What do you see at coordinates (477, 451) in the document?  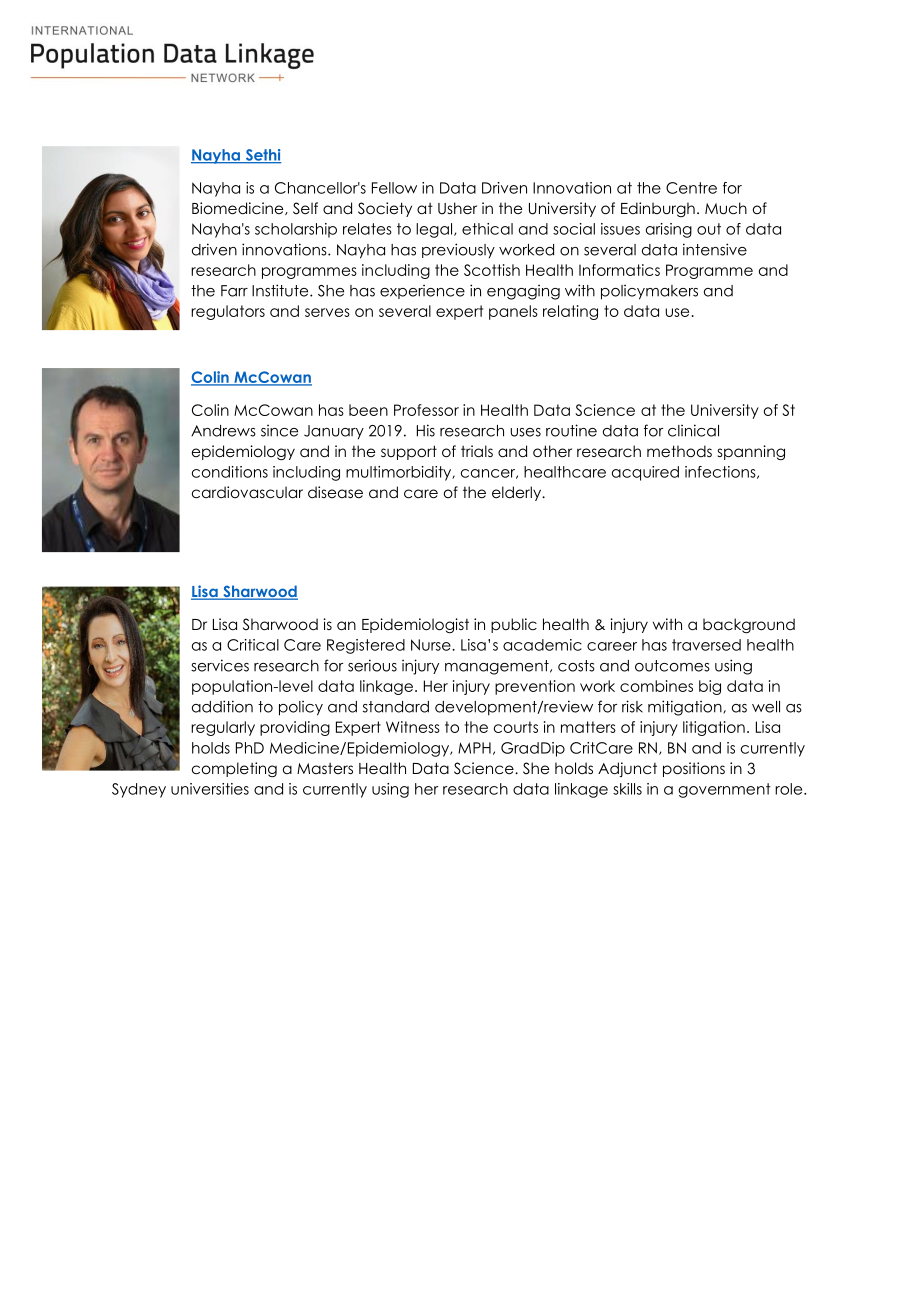 I see `trials` at bounding box center [477, 451].
